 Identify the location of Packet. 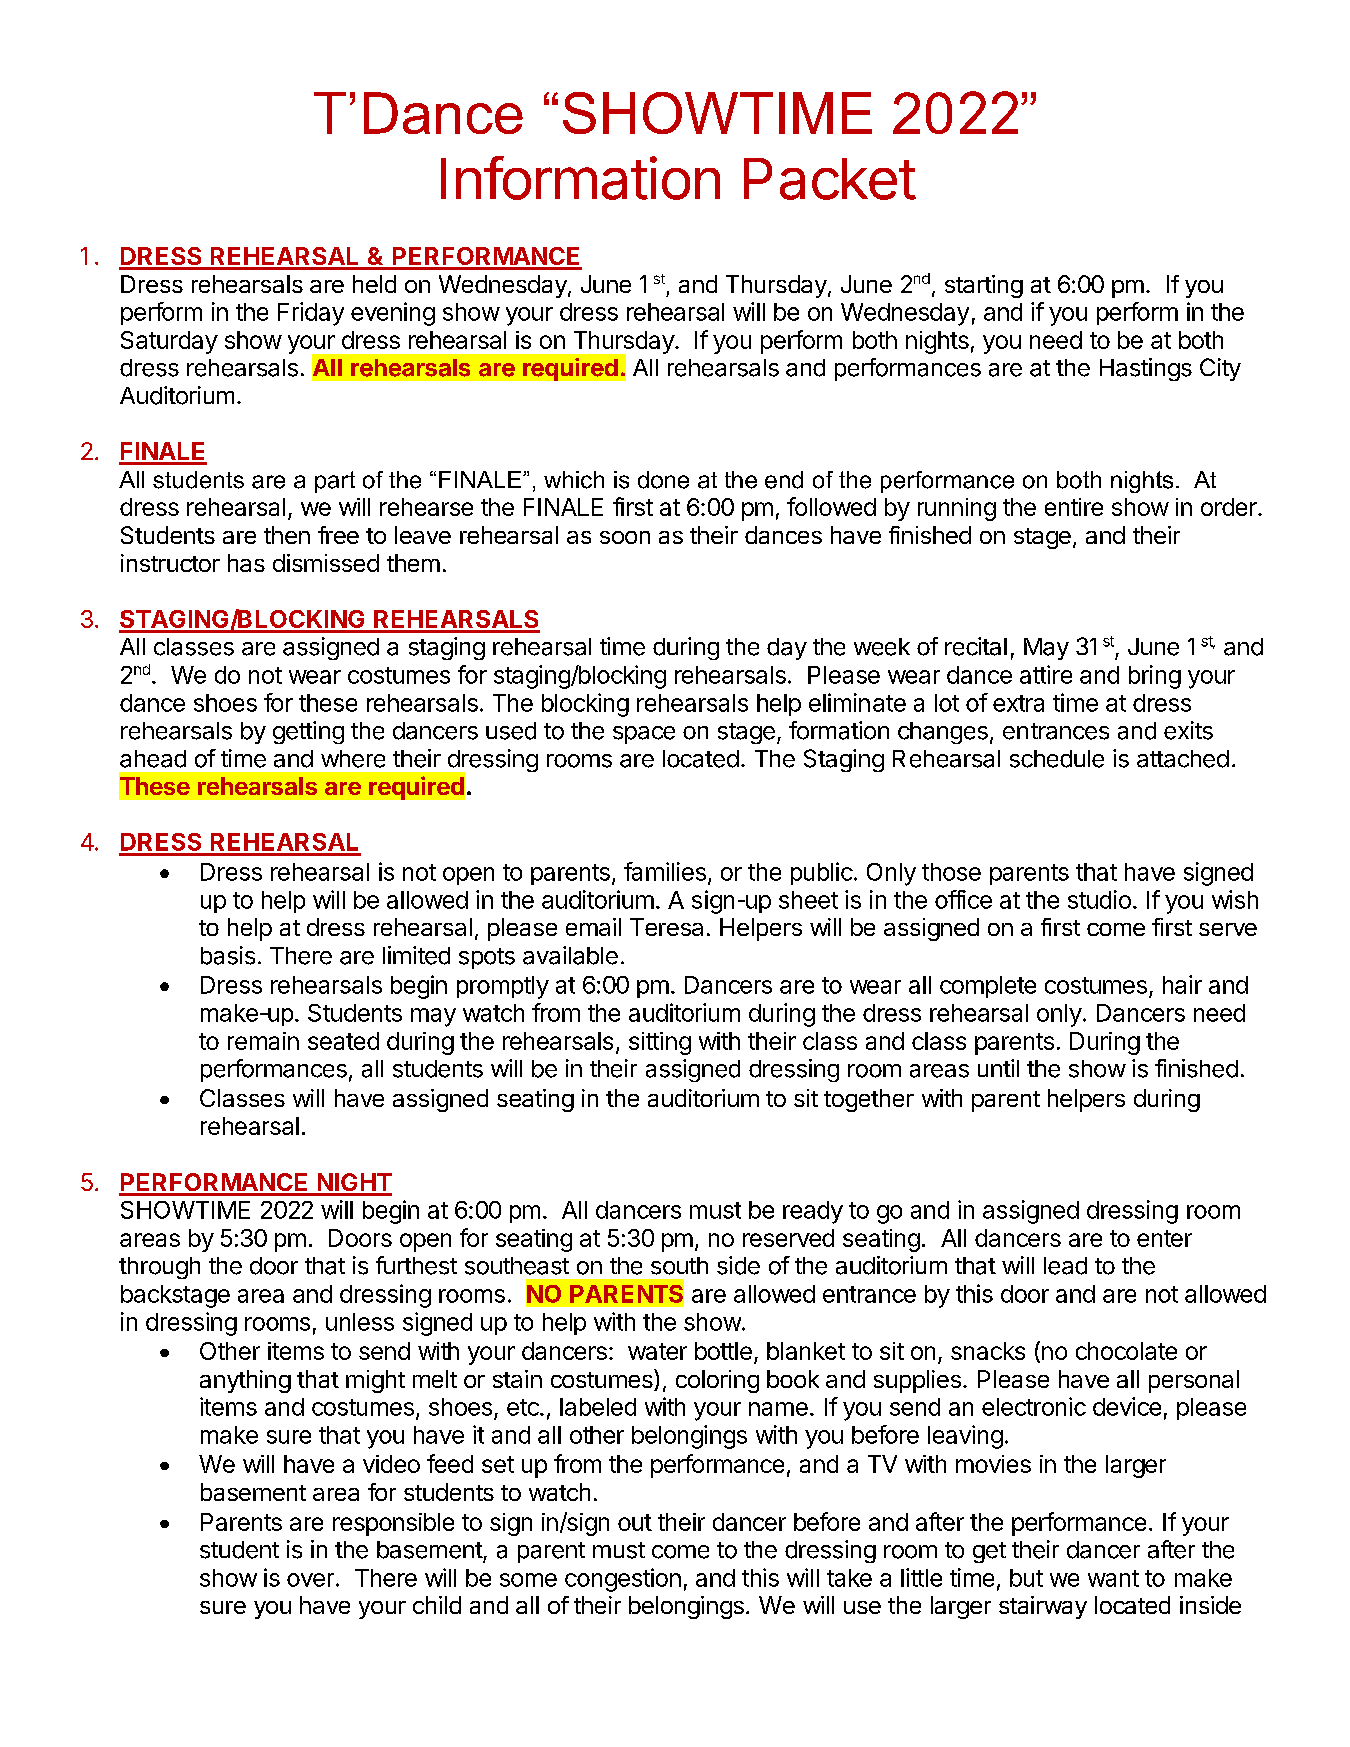
(830, 179).
